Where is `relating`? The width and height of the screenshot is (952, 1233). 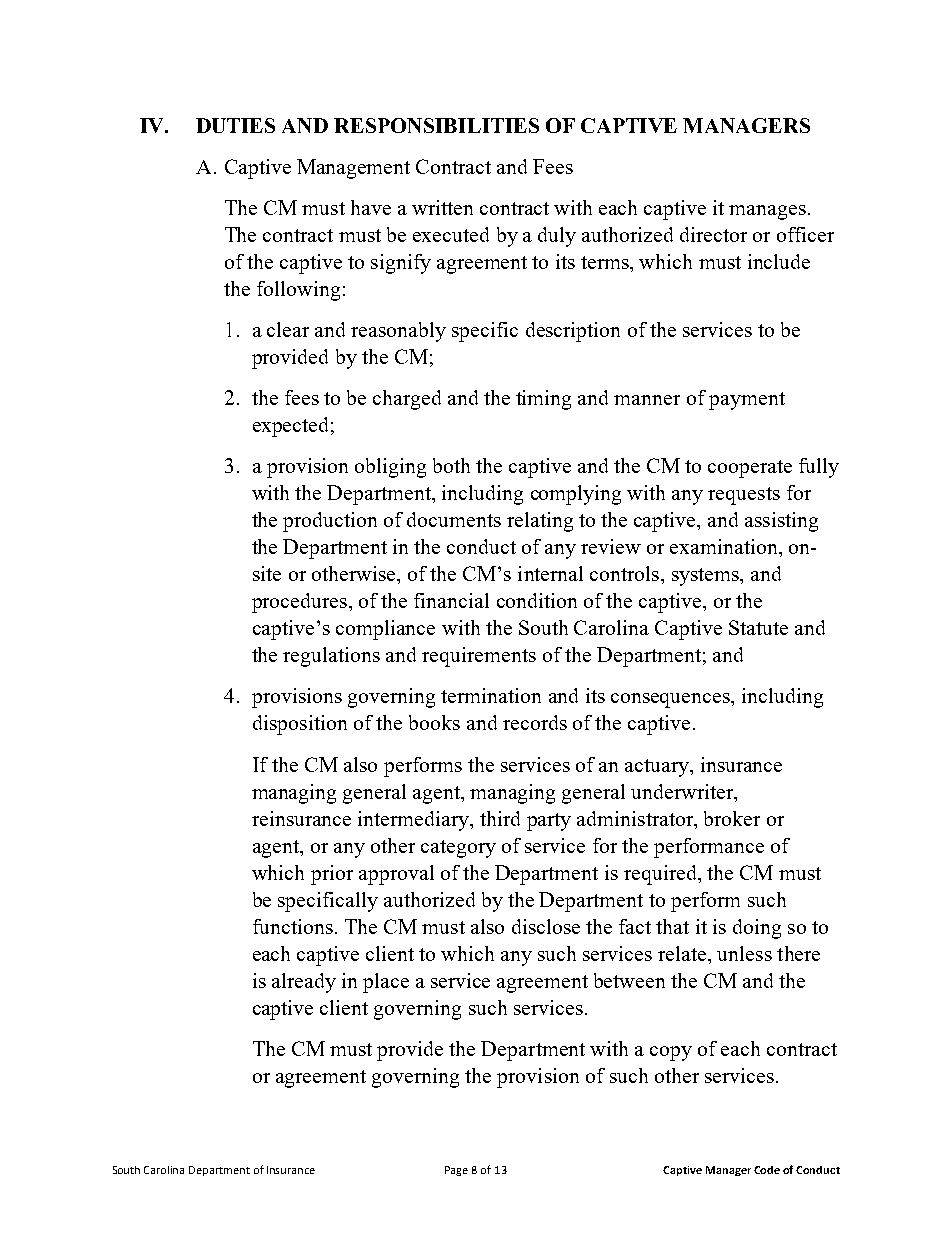
relating is located at coordinates (540, 522).
